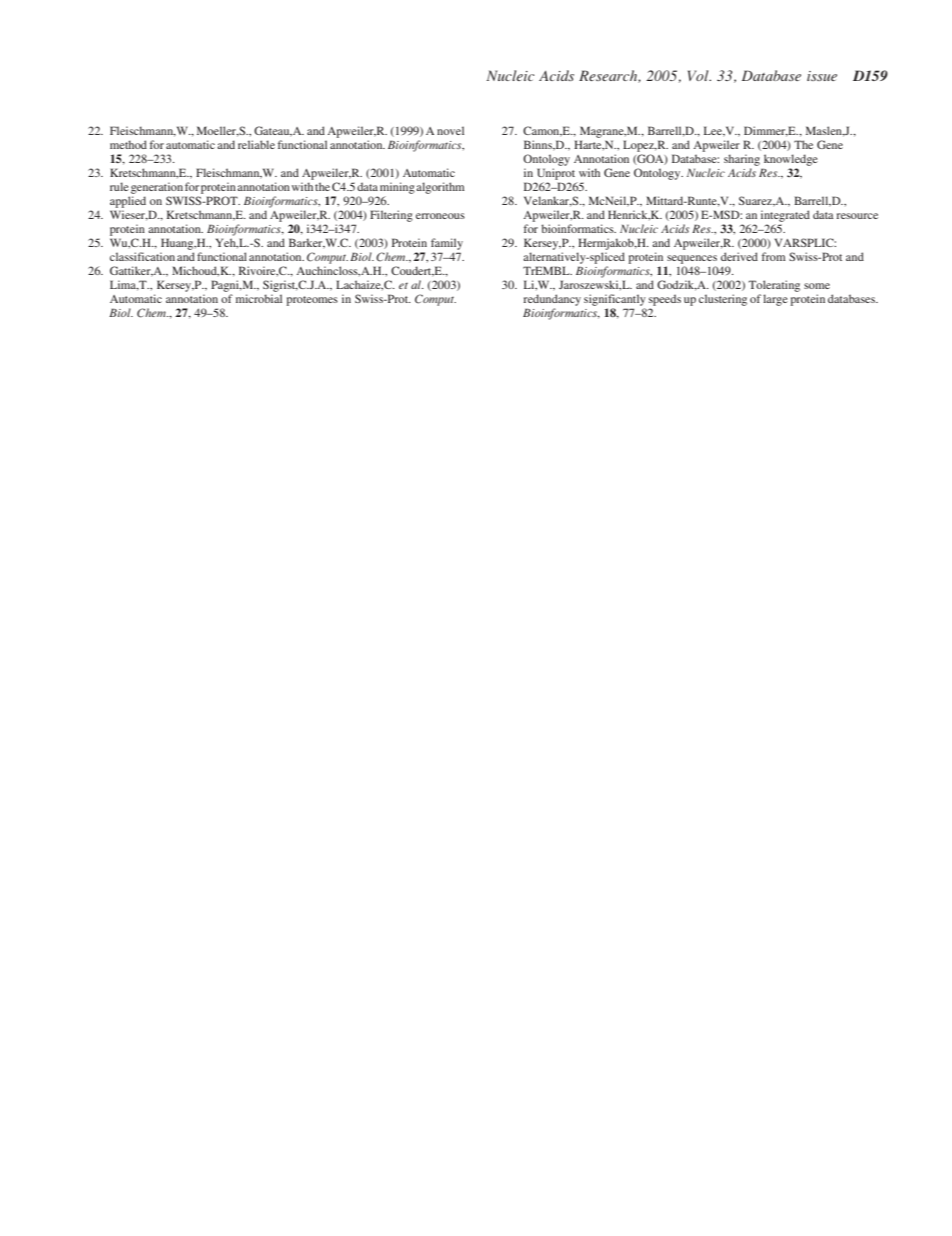 The height and width of the document is (1236, 952). Describe the element at coordinates (142, 256) in the document. I see `classification` at that location.
